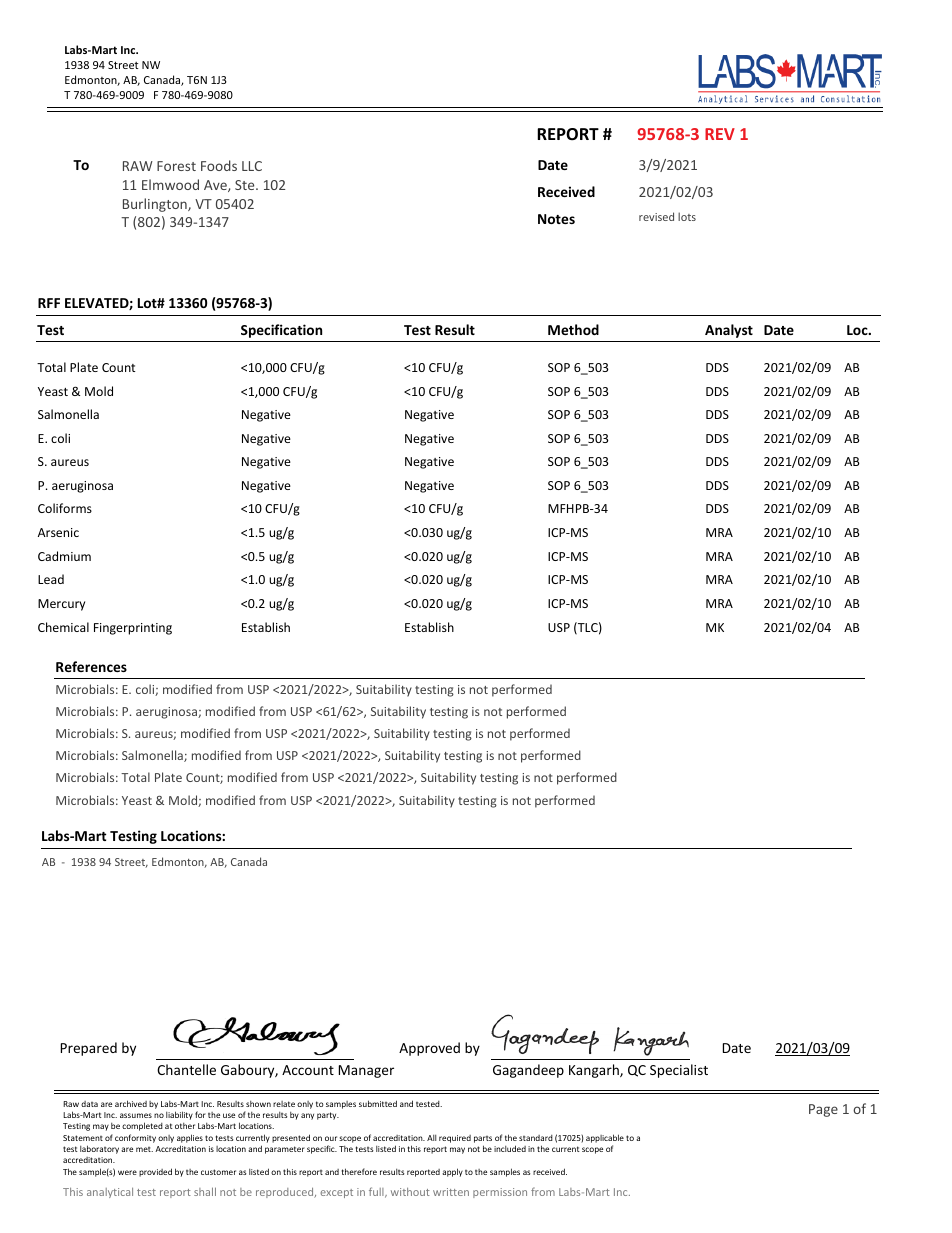 This image has width=952, height=1233. I want to click on Notes, so click(556, 219).
